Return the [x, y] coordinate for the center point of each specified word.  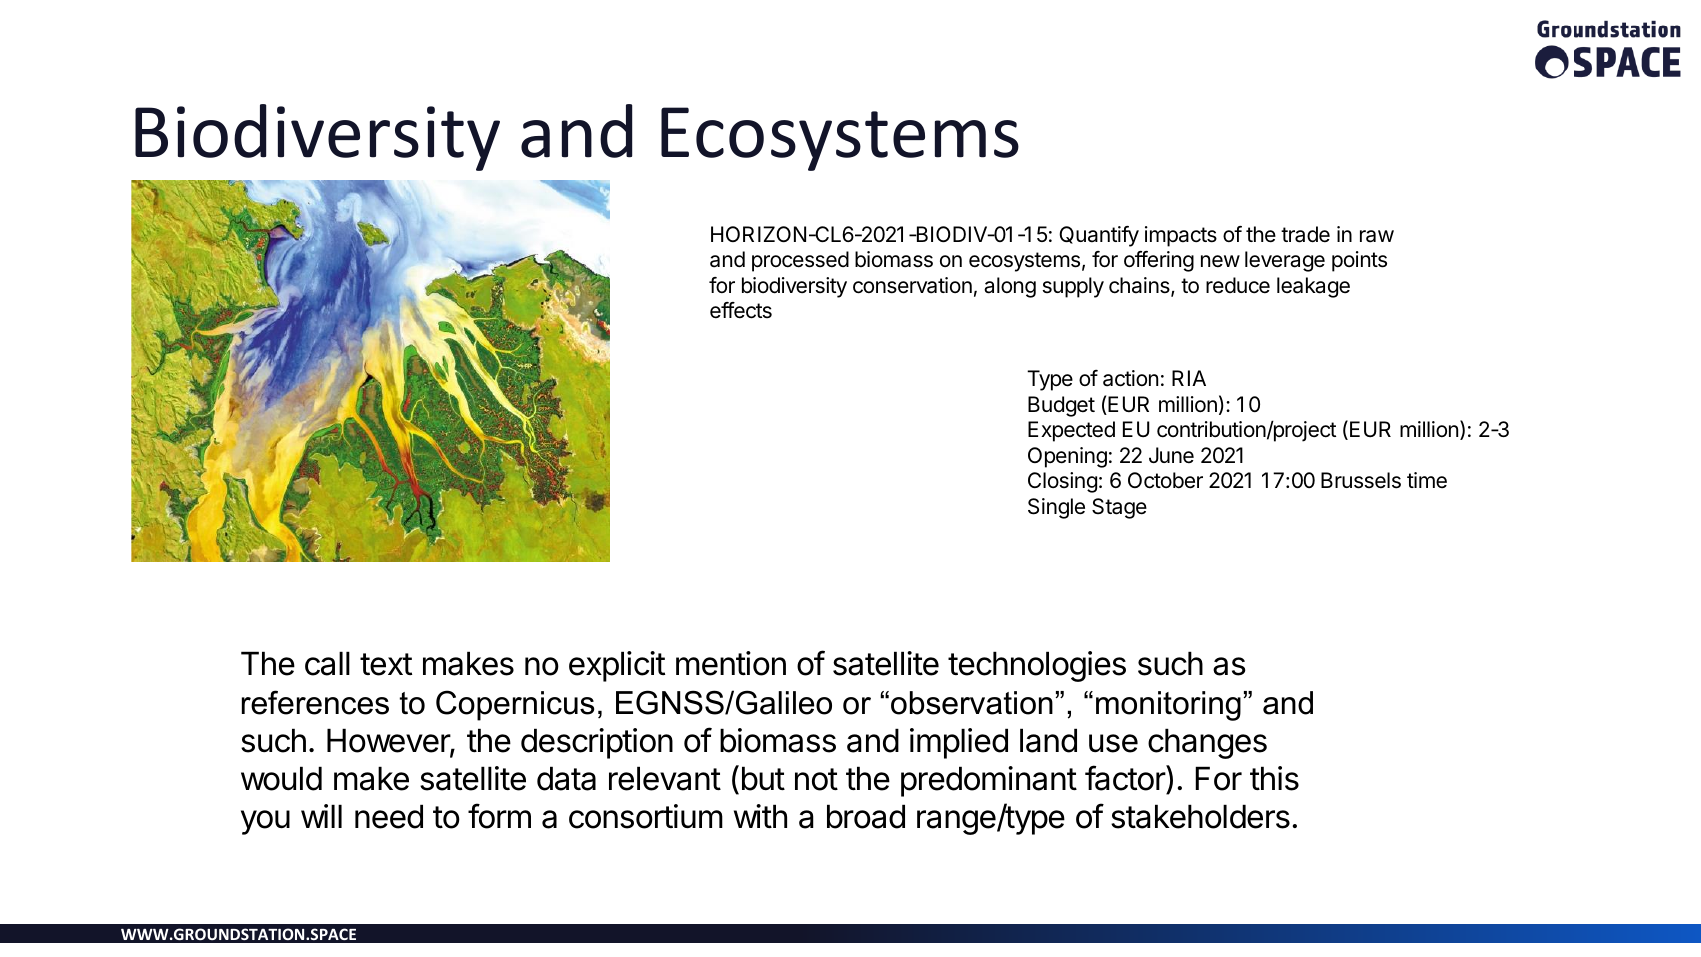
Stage [1119, 508]
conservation [912, 285]
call [327, 663]
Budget [1061, 406]
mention [731, 663]
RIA [1189, 378]
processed [800, 261]
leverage [1285, 261]
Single [1056, 508]
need [389, 816]
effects [741, 310]
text [386, 664]
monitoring [1168, 706]
